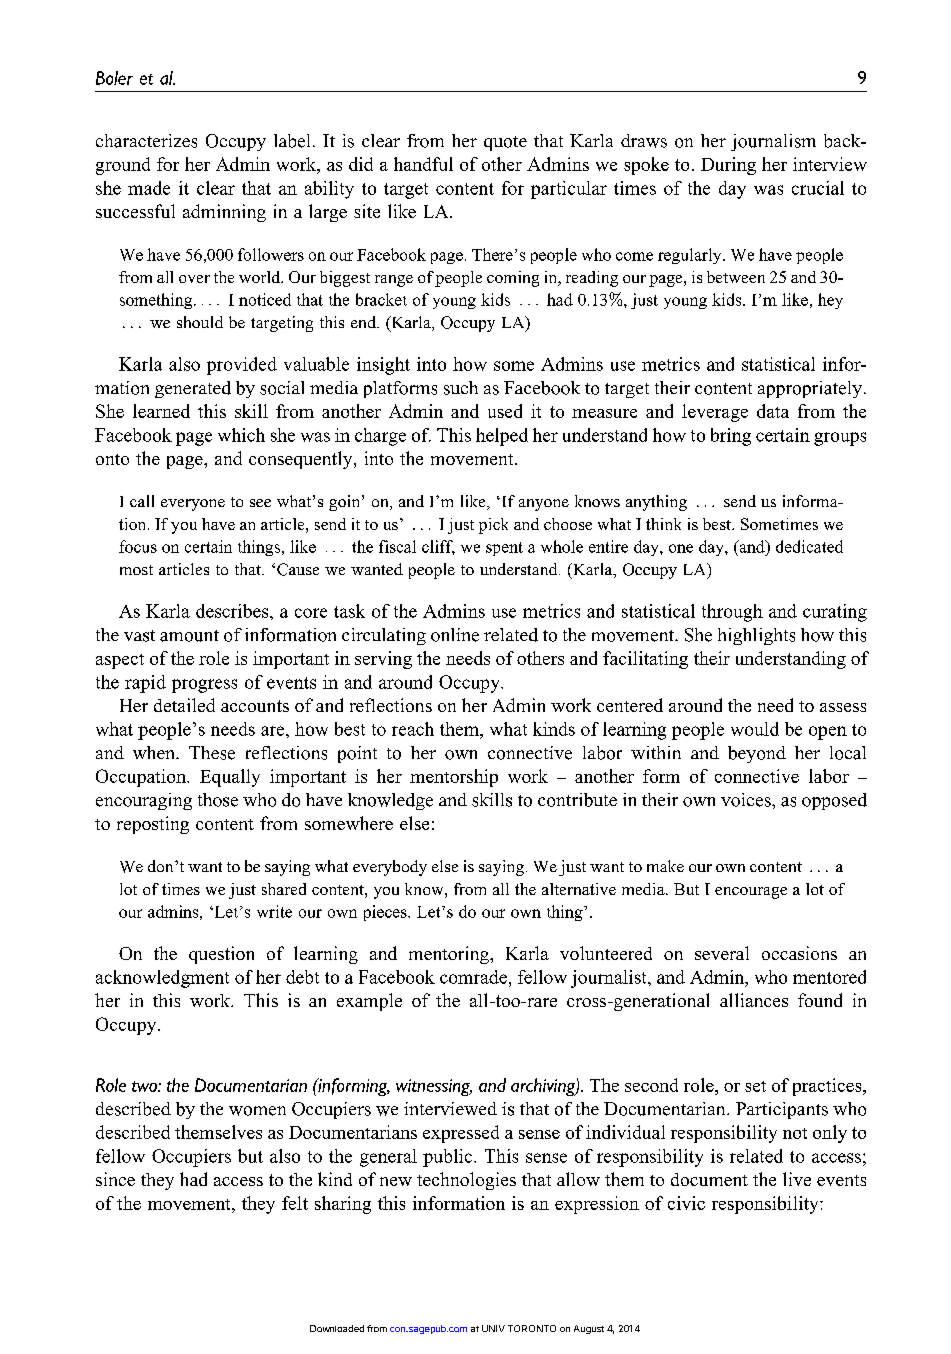  What do you see at coordinates (728, 166) in the screenshot?
I see `During` at bounding box center [728, 166].
